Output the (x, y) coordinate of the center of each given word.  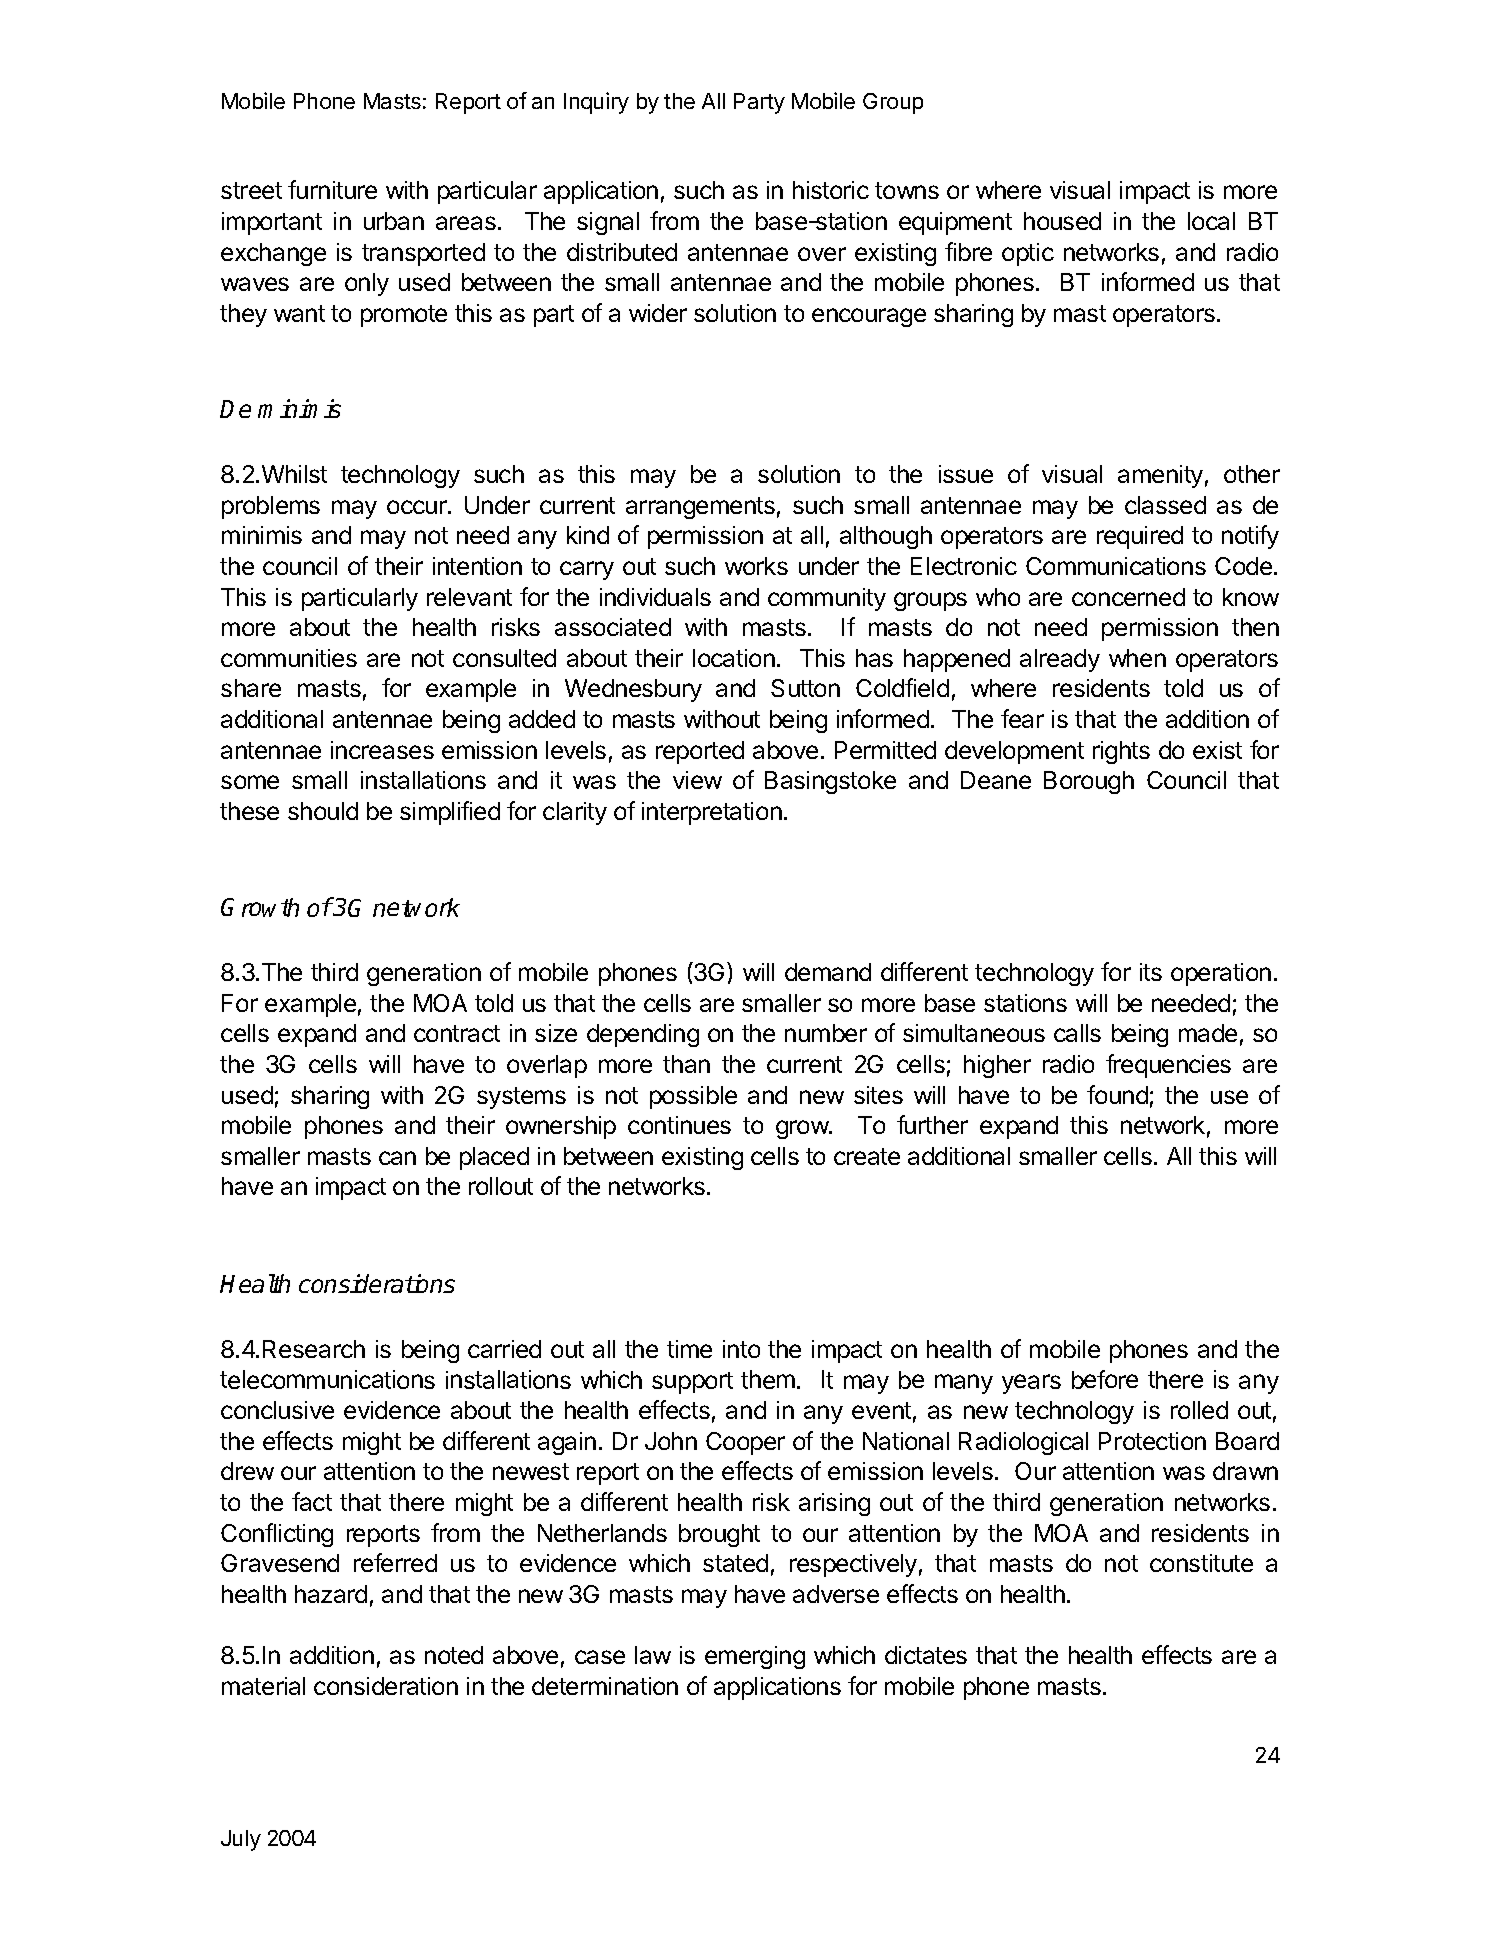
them (768, 1379)
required (1140, 537)
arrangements (700, 508)
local (1211, 221)
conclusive (277, 1410)
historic (831, 190)
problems (271, 507)
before (1105, 1379)
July (241, 1840)
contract (457, 1033)
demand (828, 972)
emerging (755, 1657)
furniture (332, 189)
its (1151, 972)
